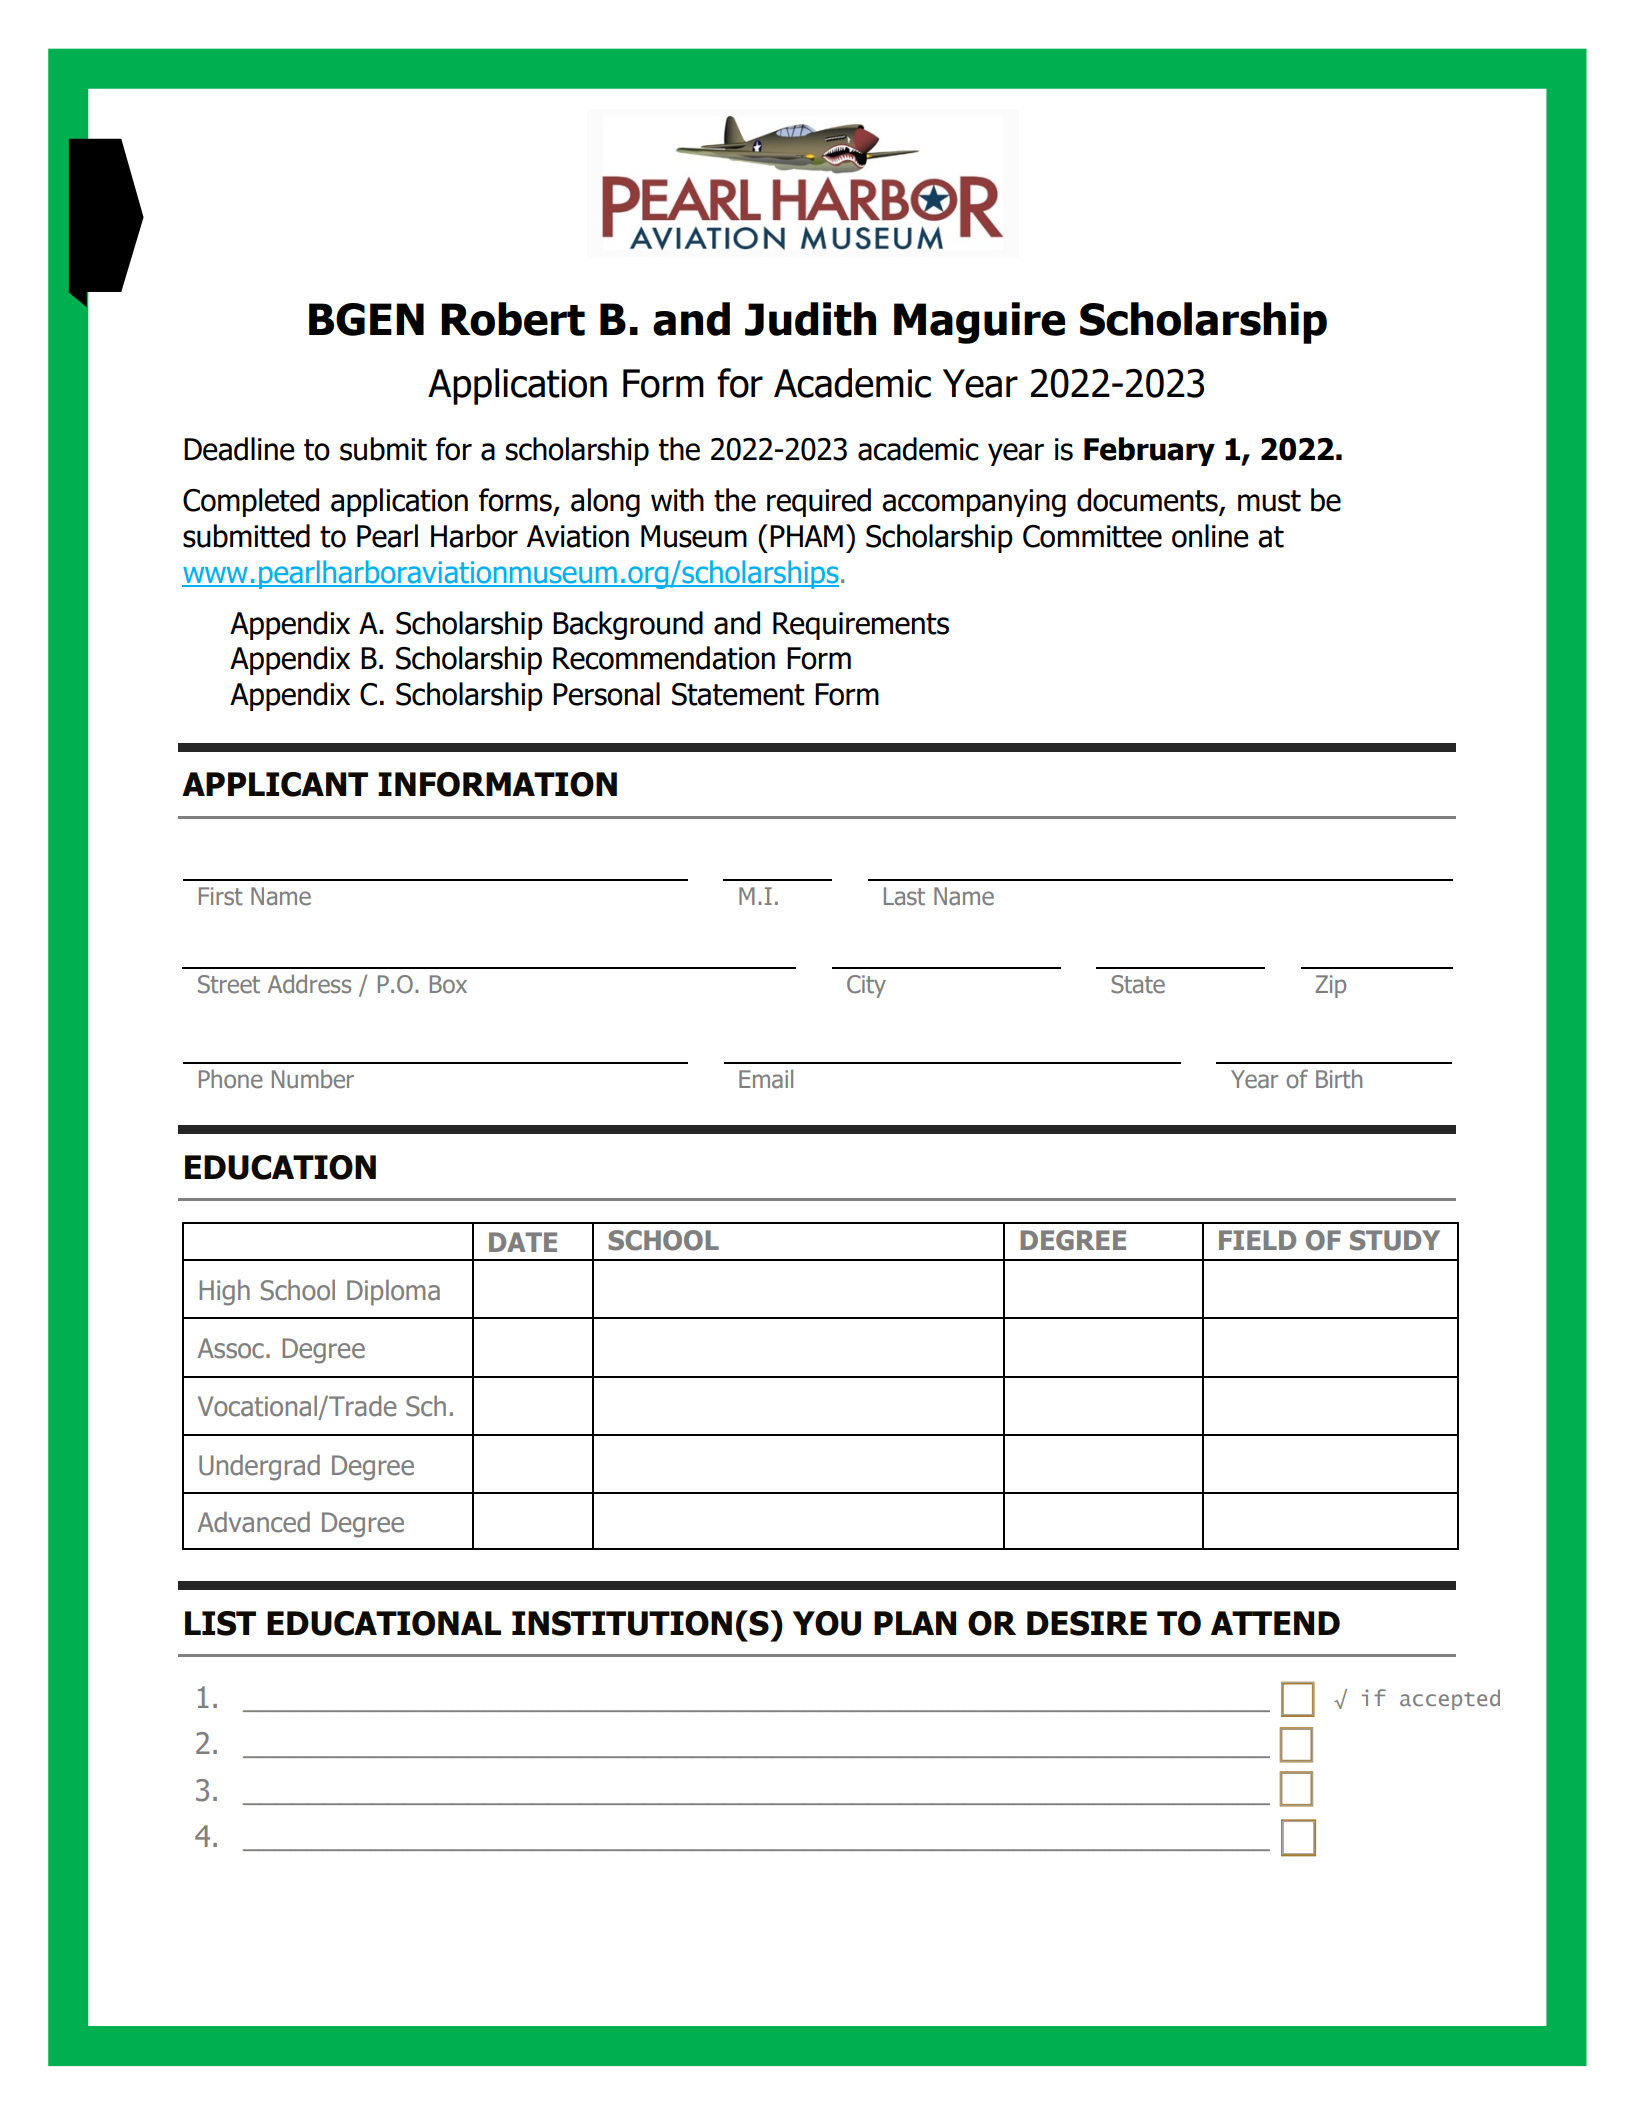 The height and width of the screenshot is (2116, 1635). What do you see at coordinates (810, 319) in the screenshot?
I see `Judith` at bounding box center [810, 319].
